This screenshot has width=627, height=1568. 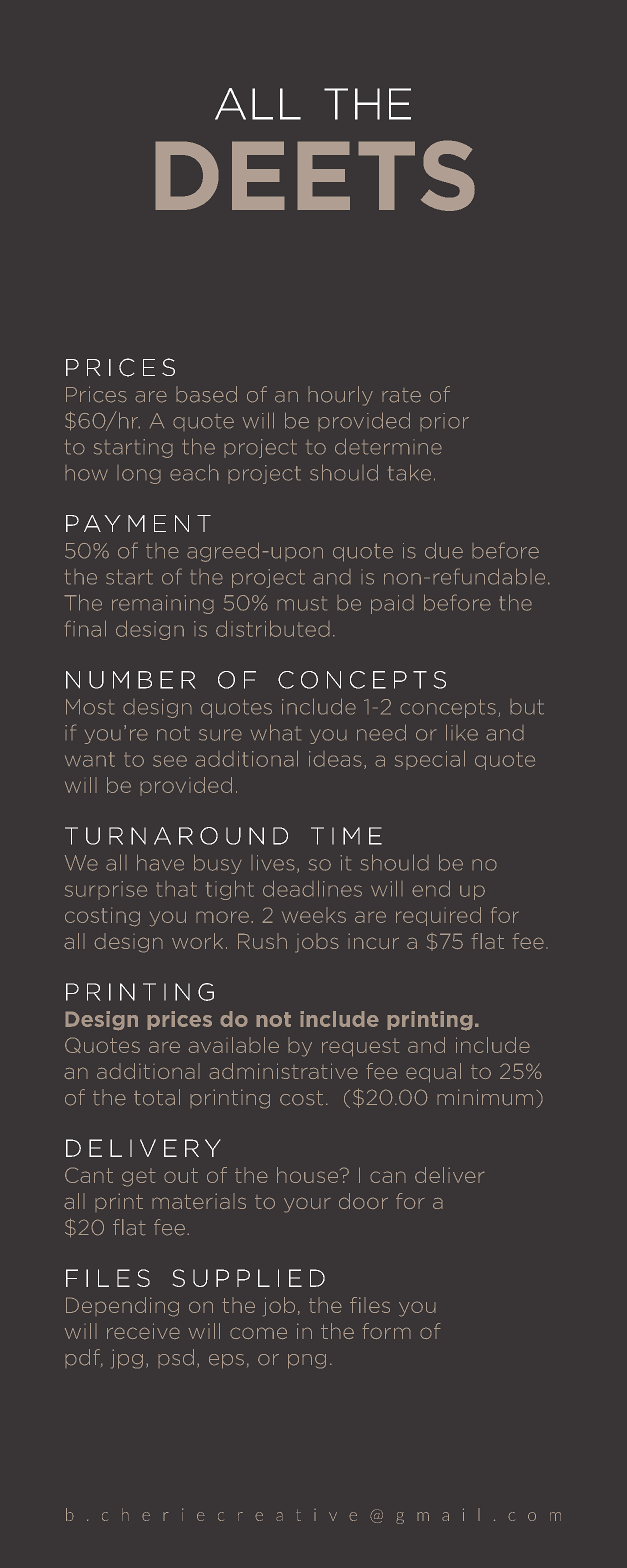 I want to click on what, so click(x=276, y=732).
